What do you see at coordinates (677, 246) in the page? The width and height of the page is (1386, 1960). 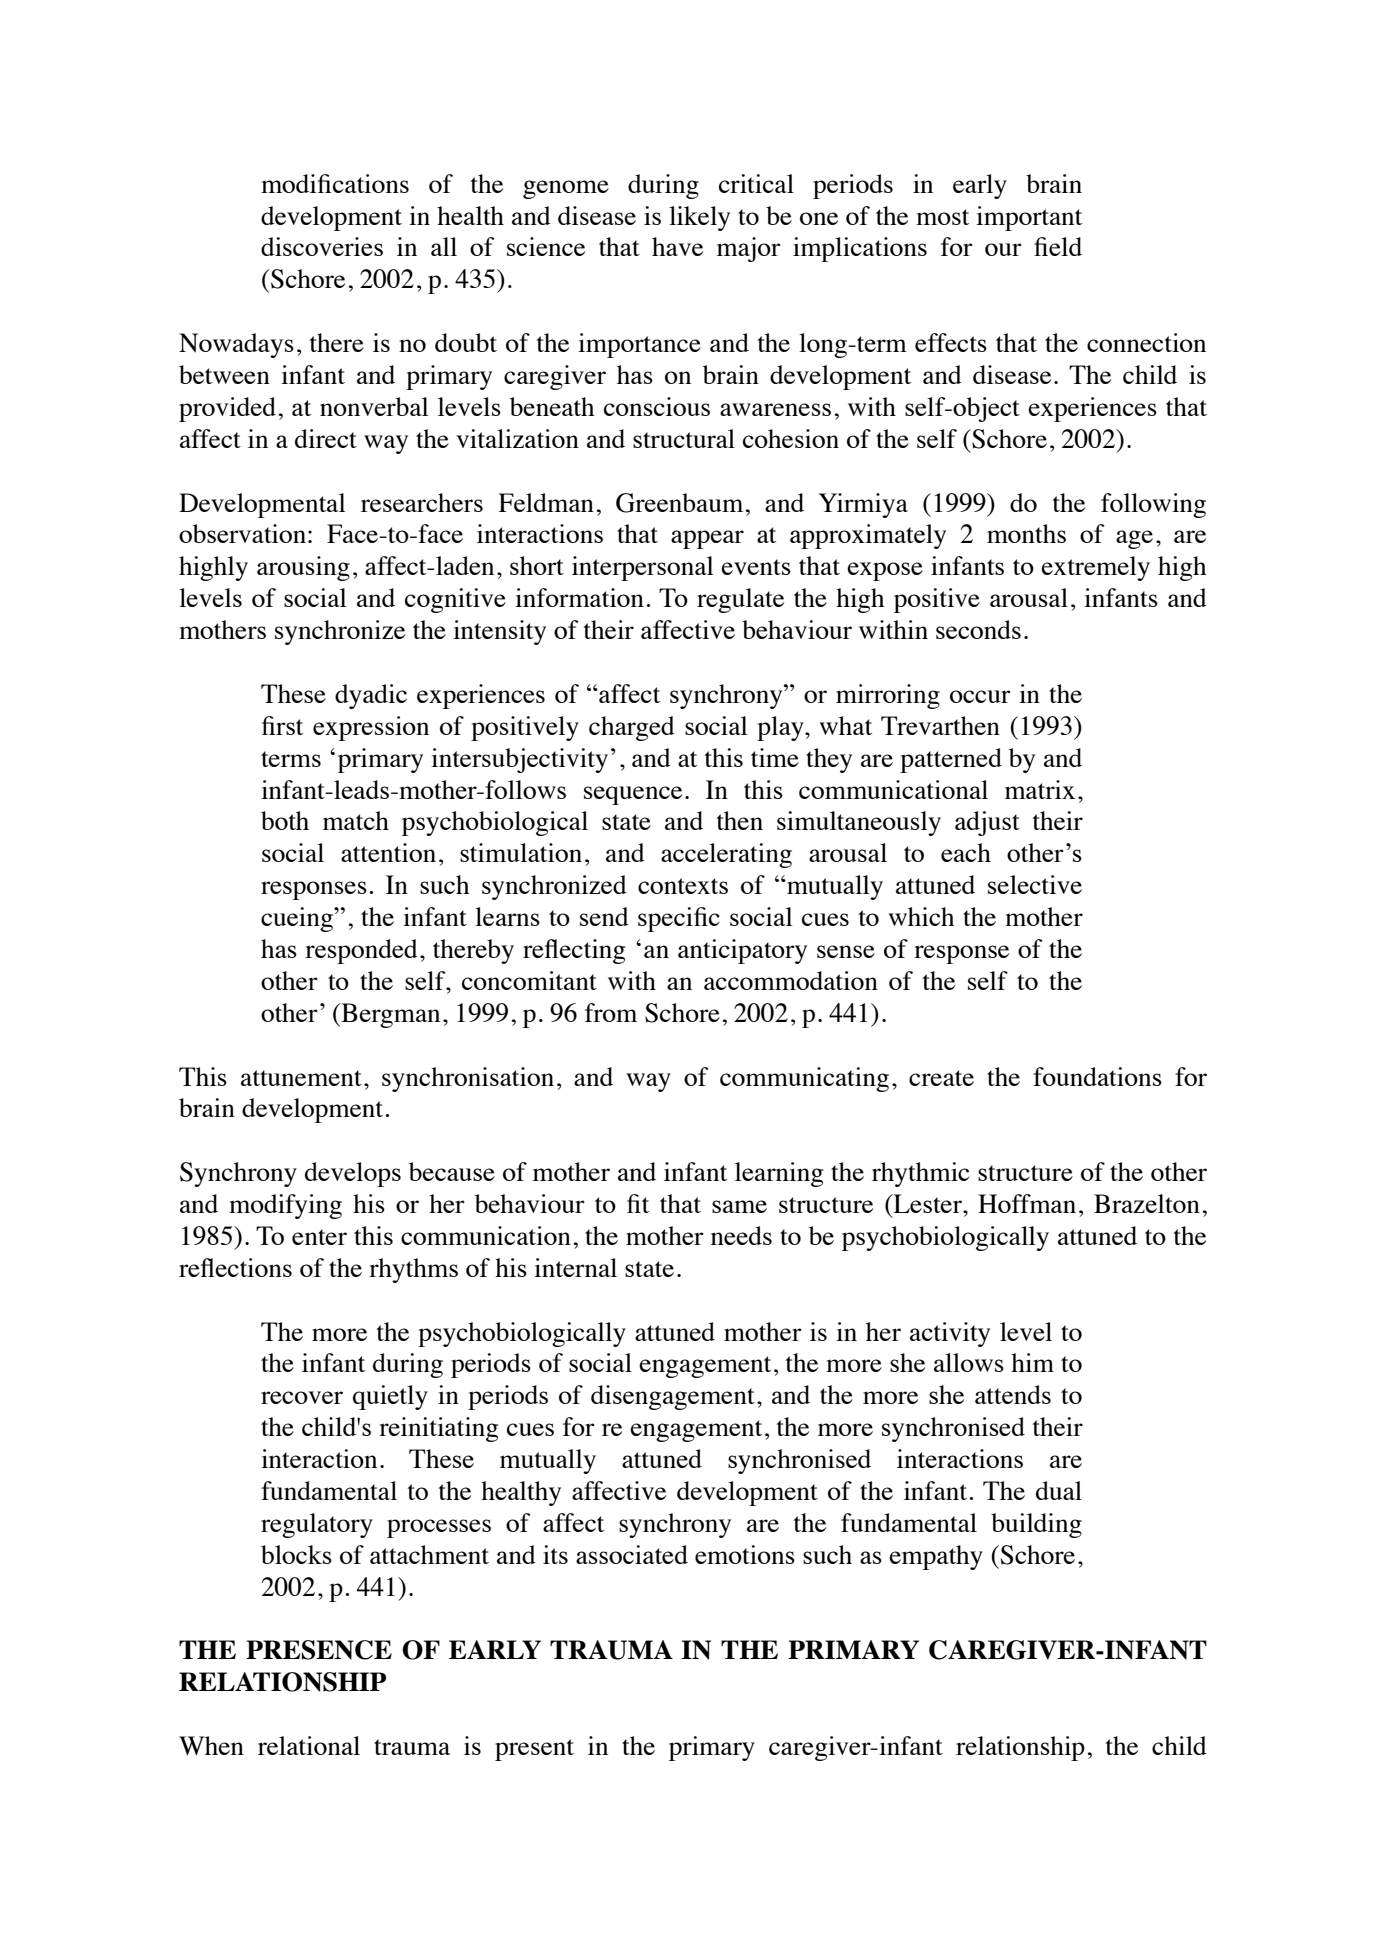 I see `have` at bounding box center [677, 246].
